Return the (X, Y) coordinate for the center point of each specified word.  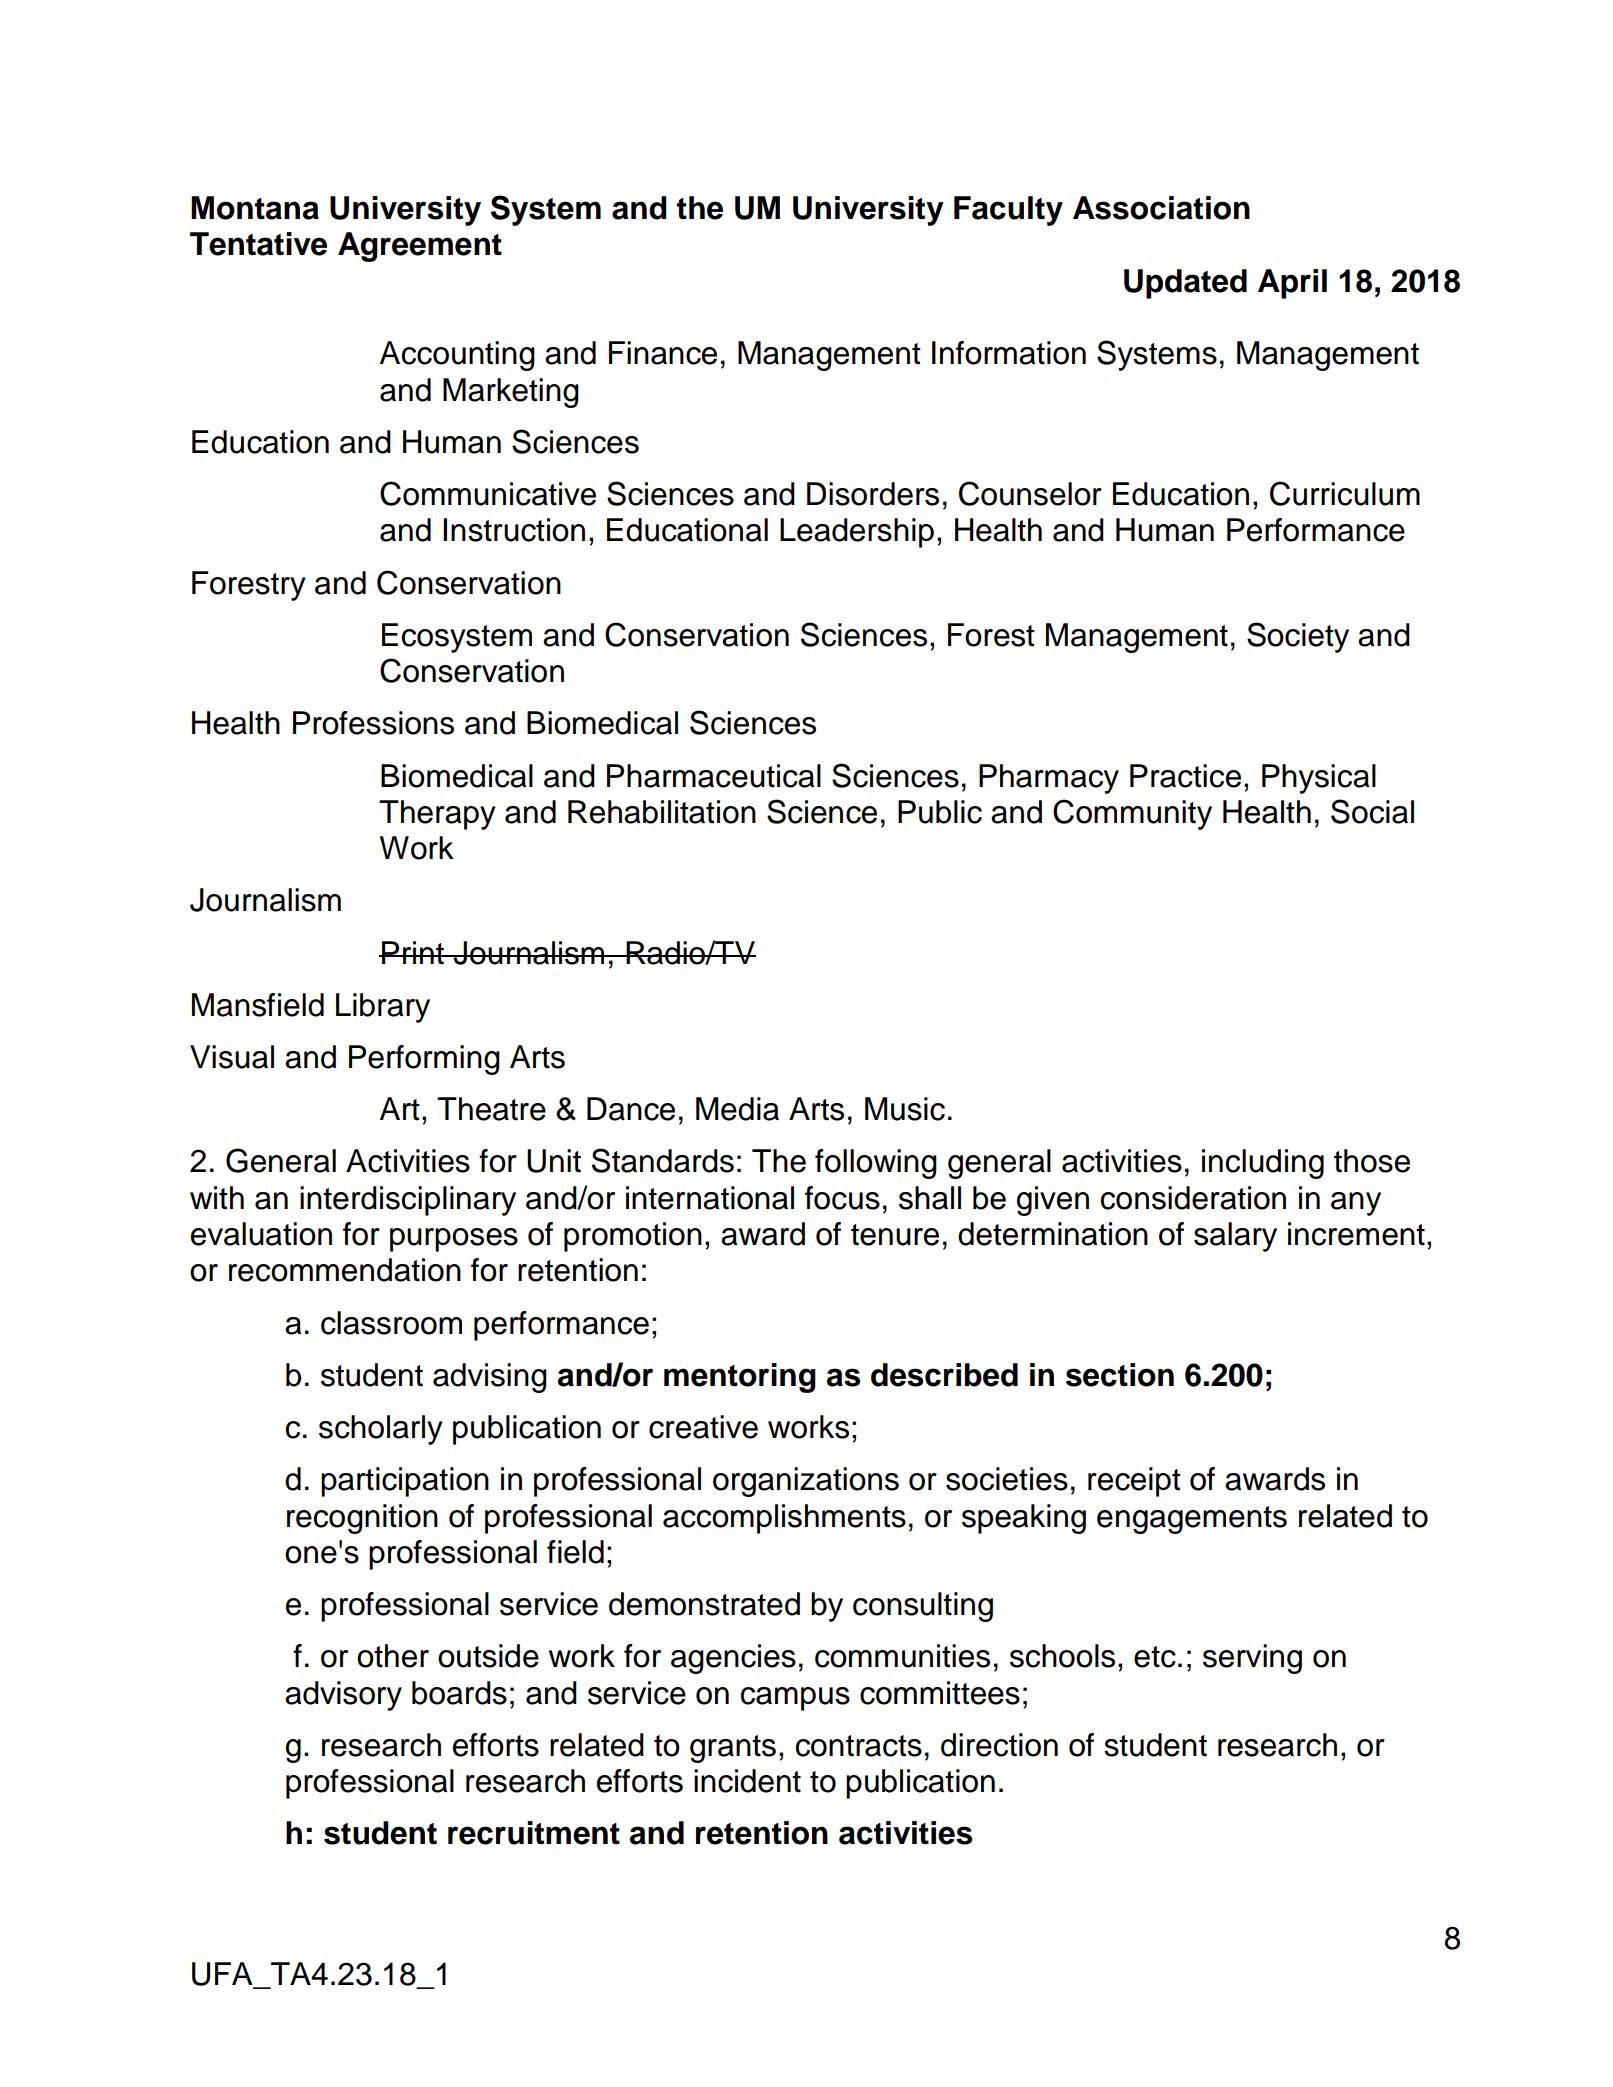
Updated (1185, 284)
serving (1252, 1659)
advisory (343, 1696)
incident (747, 1781)
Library (383, 1008)
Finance (663, 353)
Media (737, 1109)
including (1263, 1164)
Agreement (420, 247)
